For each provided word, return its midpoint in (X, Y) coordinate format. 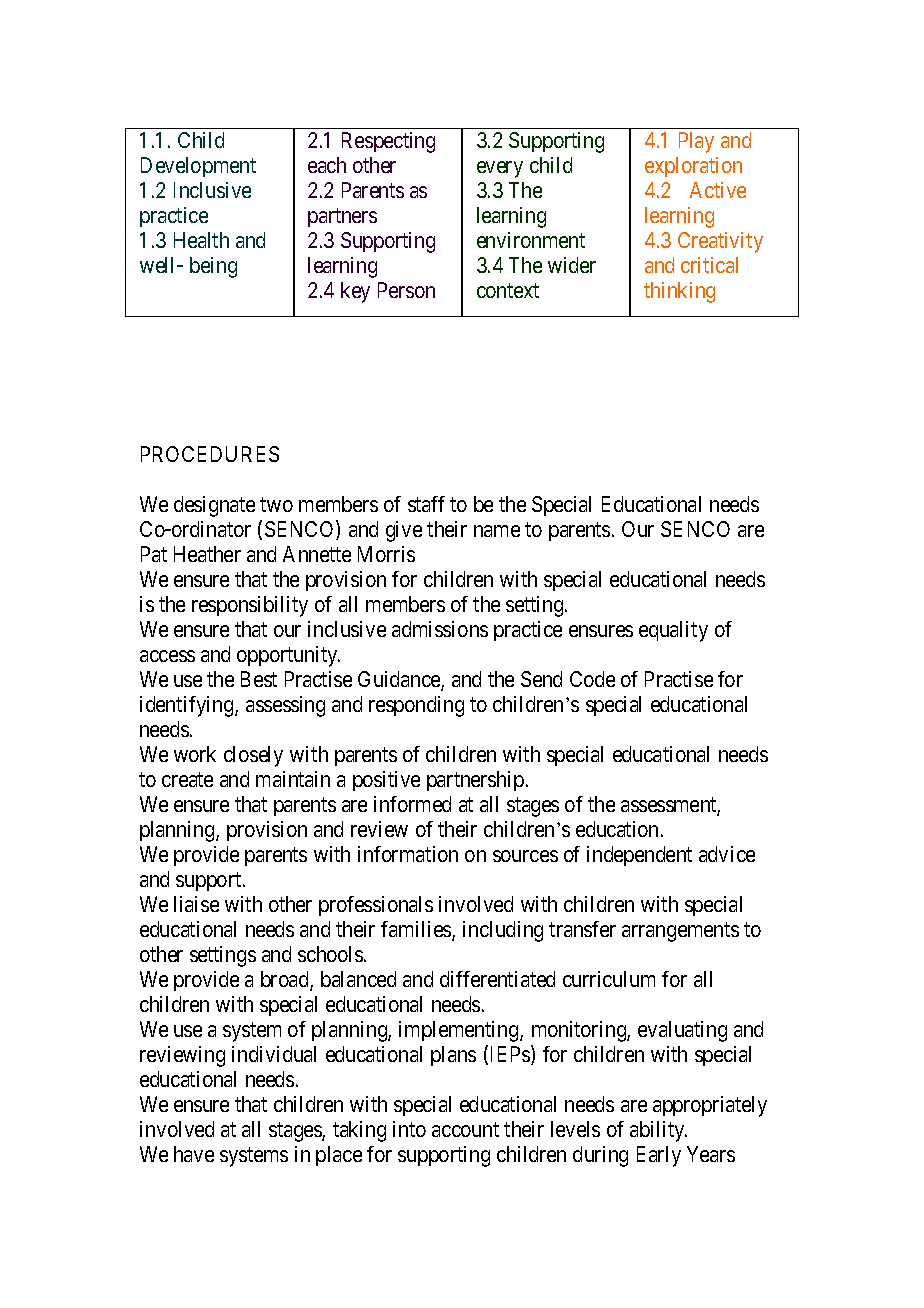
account (465, 1130)
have (194, 1154)
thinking (679, 292)
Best (259, 679)
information (408, 854)
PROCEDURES (210, 454)
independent (639, 856)
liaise (196, 904)
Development (198, 167)
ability (658, 1131)
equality (673, 631)
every (500, 169)
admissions (440, 629)
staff (426, 504)
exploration (693, 167)
